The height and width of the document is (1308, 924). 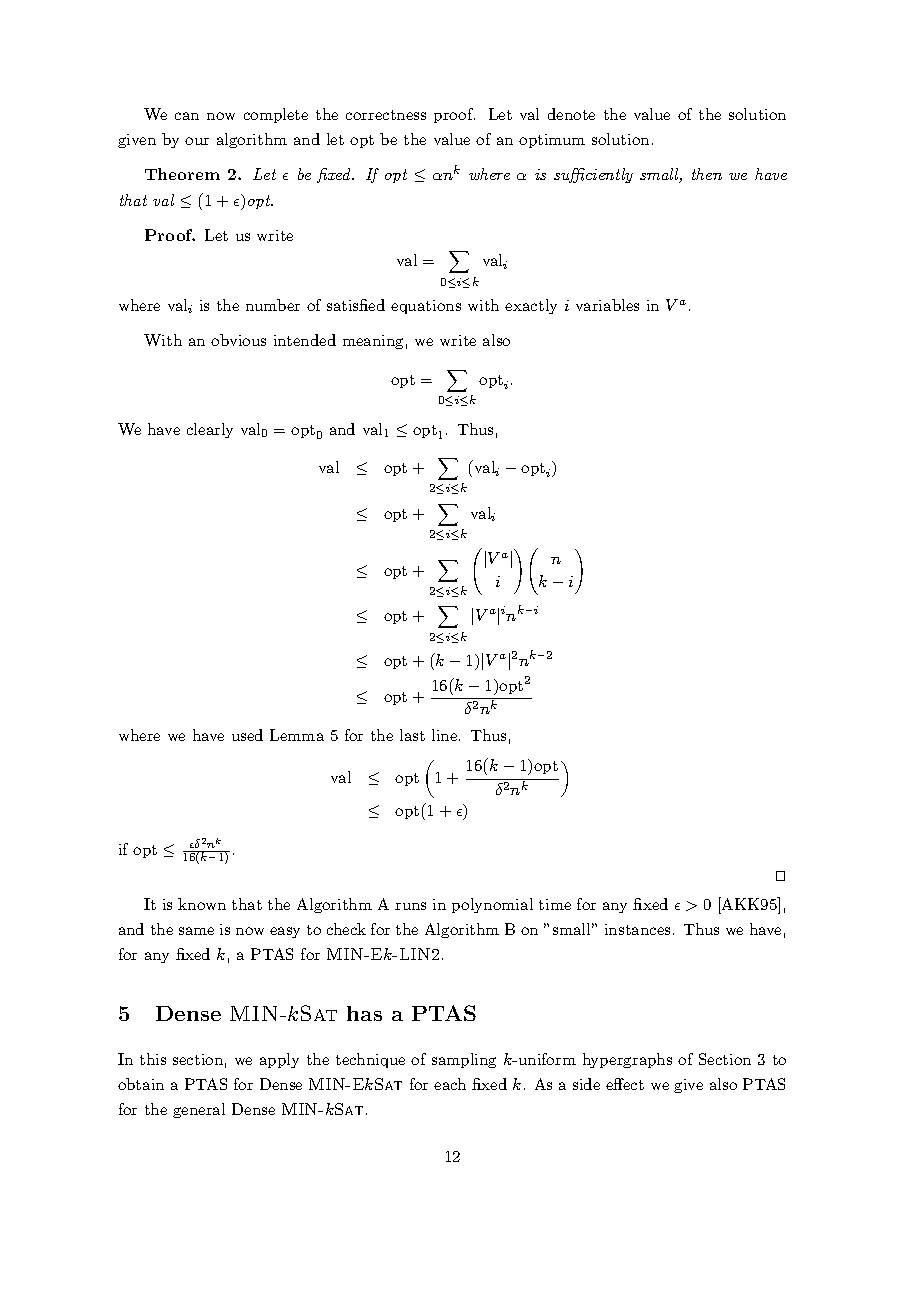 I want to click on general, so click(x=199, y=1110).
